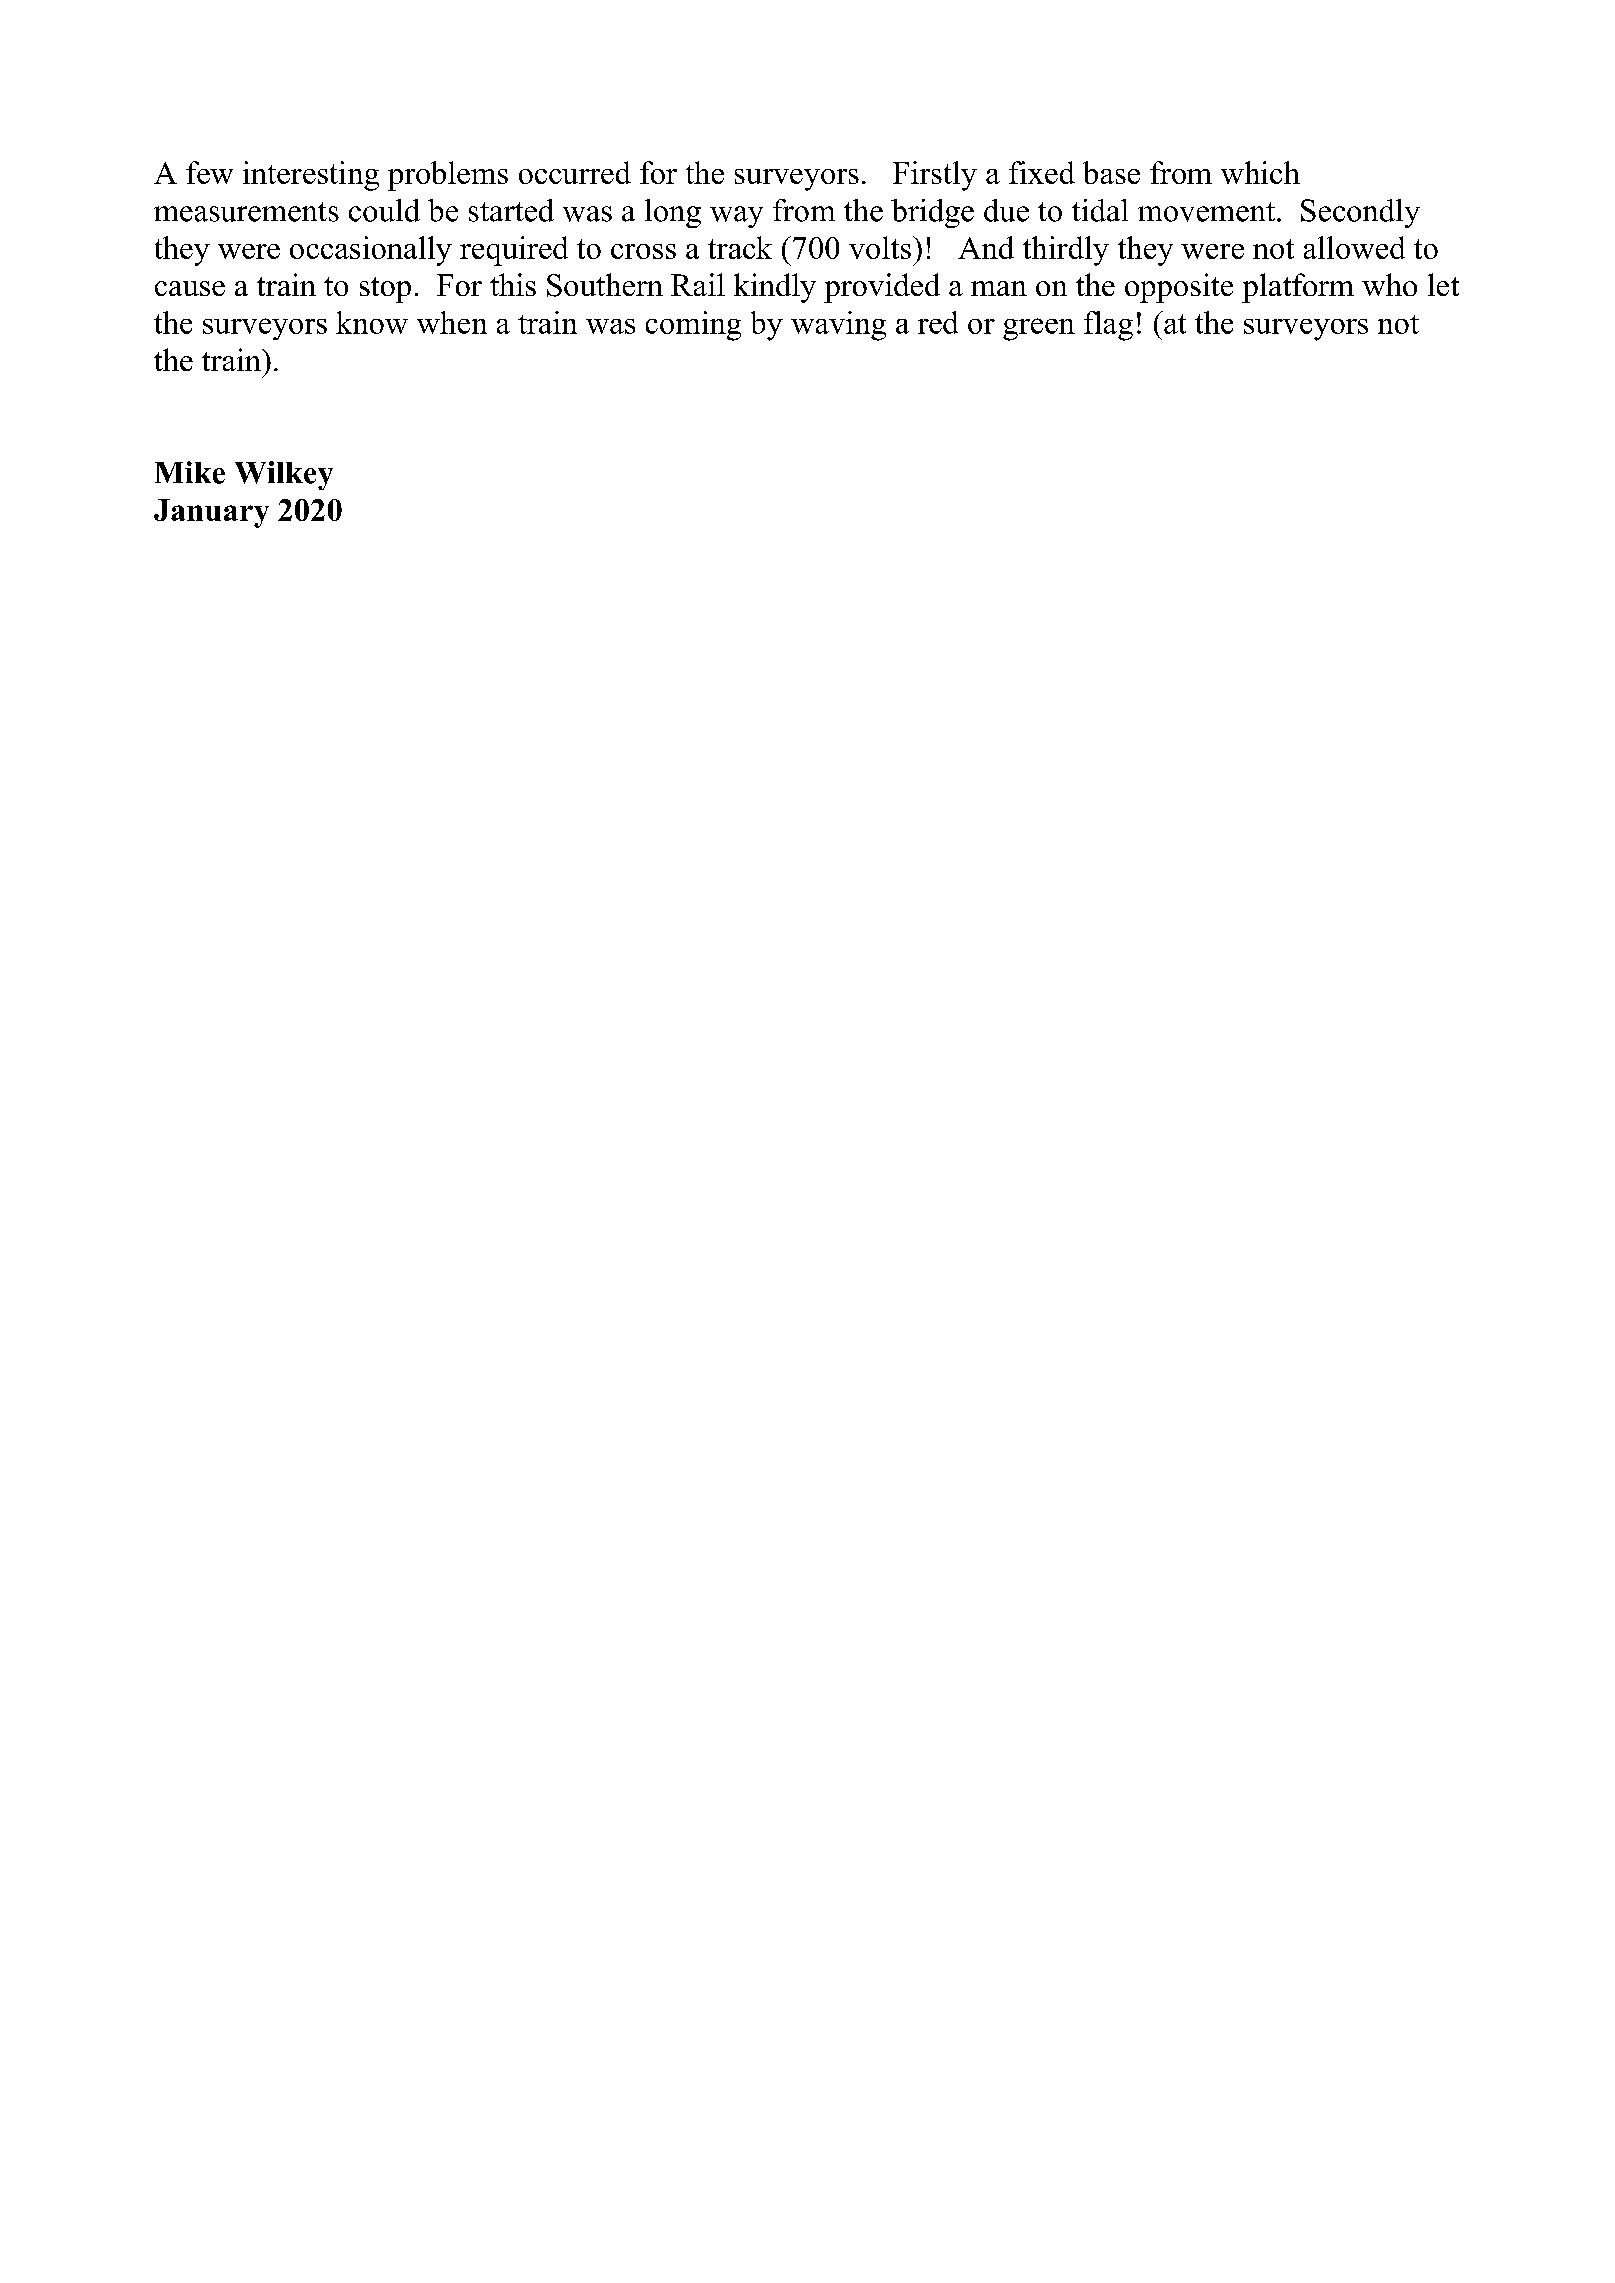 Image resolution: width=1615 pixels, height=2283 pixels. I want to click on January, so click(211, 513).
